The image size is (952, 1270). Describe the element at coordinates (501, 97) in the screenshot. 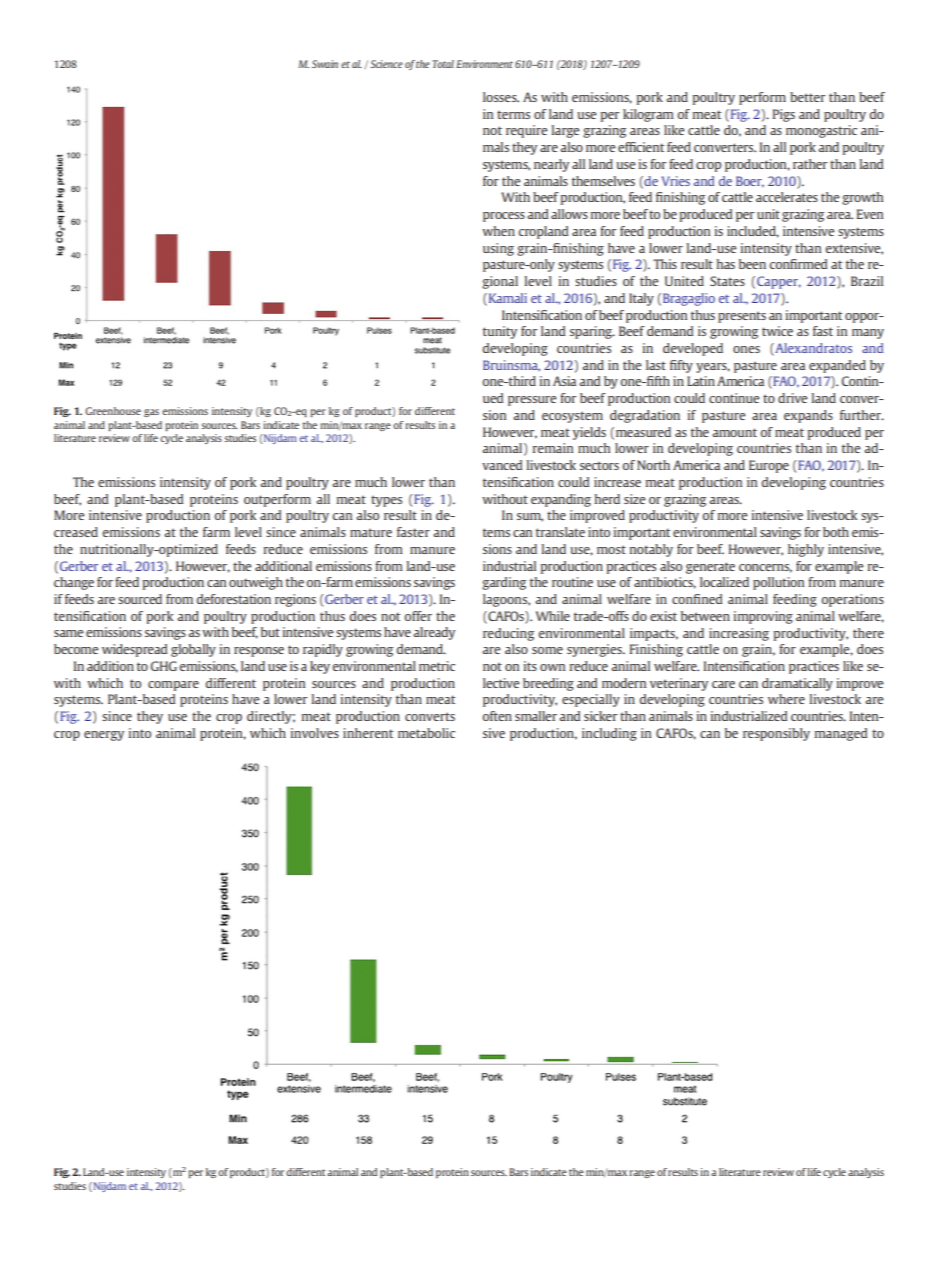

I see `losses` at that location.
